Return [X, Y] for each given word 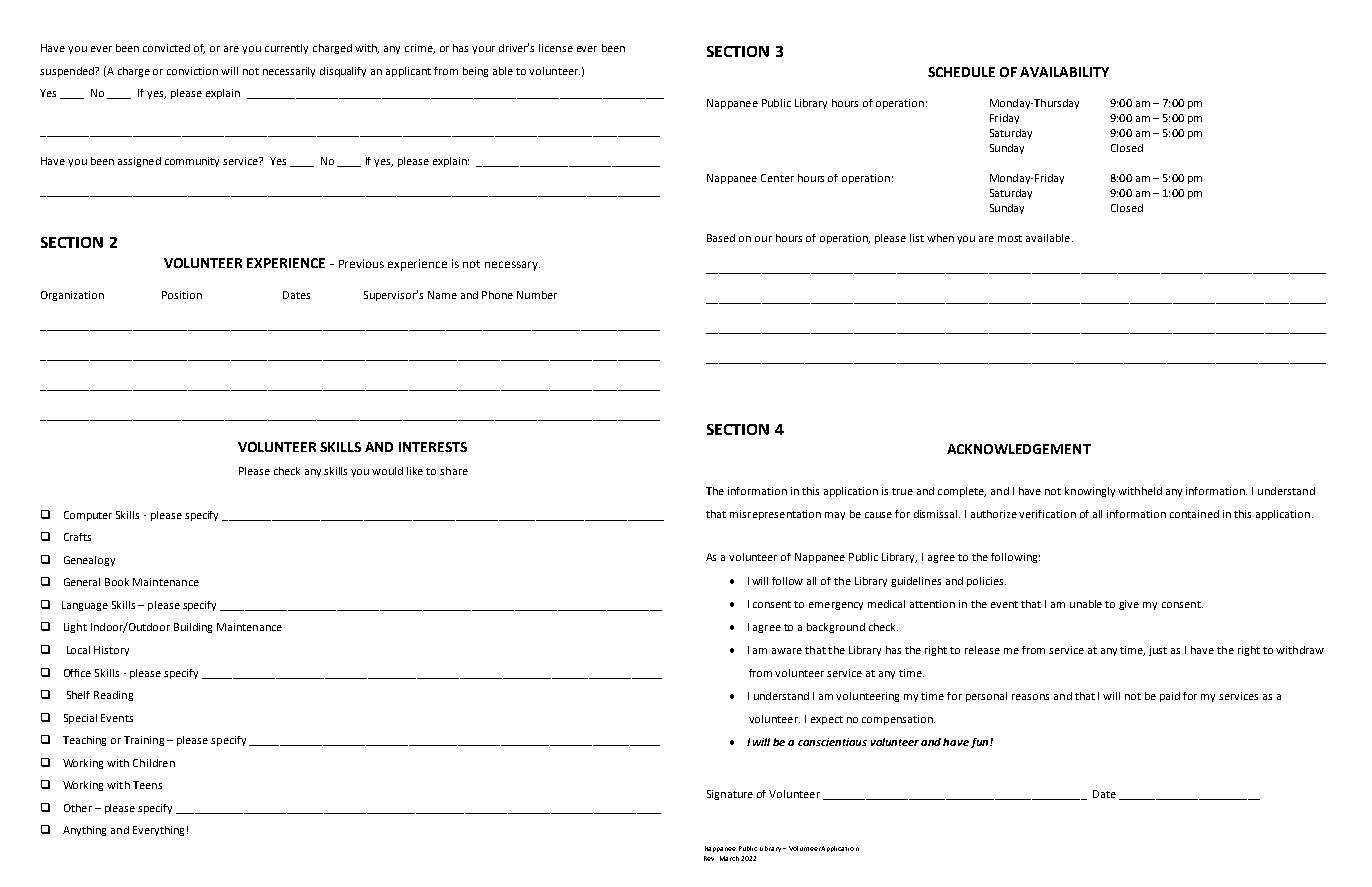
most [1010, 238]
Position [182, 295]
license [556, 48]
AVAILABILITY [1064, 72]
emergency [836, 606]
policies [986, 582]
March [729, 858]
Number [537, 295]
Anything [84, 831]
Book [117, 582]
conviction [192, 71]
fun [979, 743]
